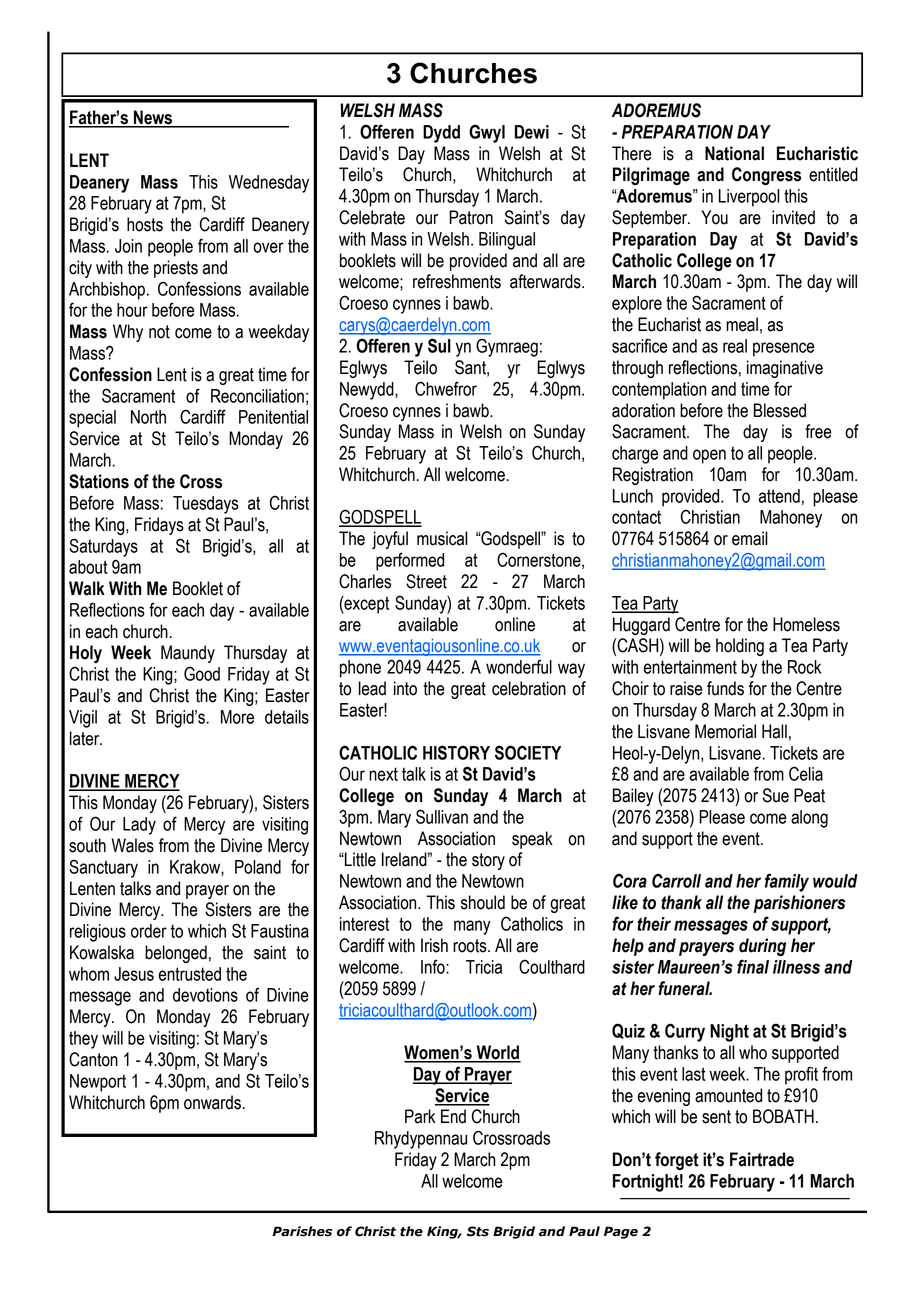 Image resolution: width=924 pixels, height=1309 pixels. What do you see at coordinates (725, 688) in the document?
I see `funds` at bounding box center [725, 688].
